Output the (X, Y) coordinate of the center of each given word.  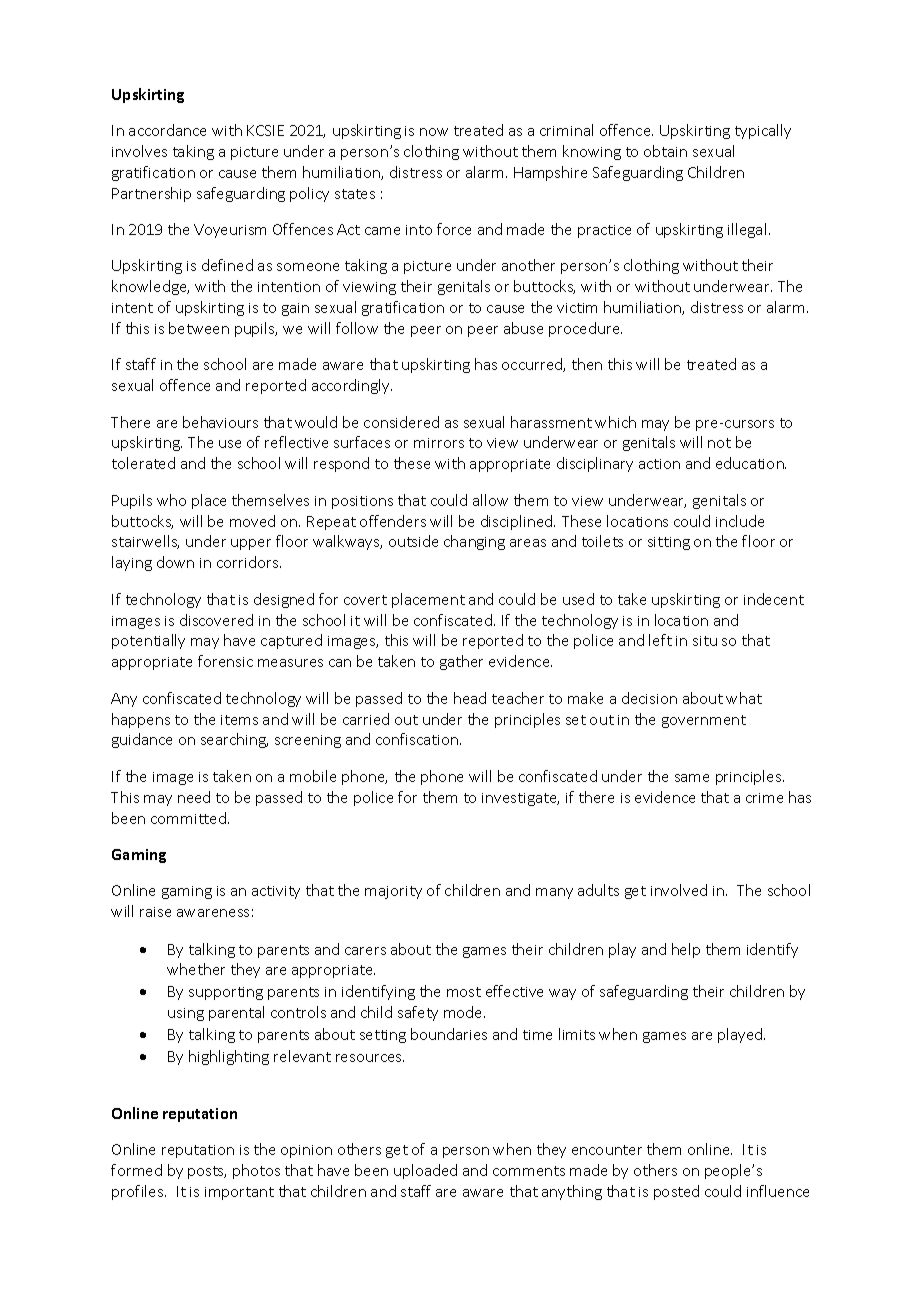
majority (393, 892)
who (171, 500)
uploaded (425, 1171)
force (454, 229)
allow (490, 500)
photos (256, 1171)
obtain (665, 151)
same (692, 778)
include (740, 521)
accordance (167, 130)
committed (188, 818)
